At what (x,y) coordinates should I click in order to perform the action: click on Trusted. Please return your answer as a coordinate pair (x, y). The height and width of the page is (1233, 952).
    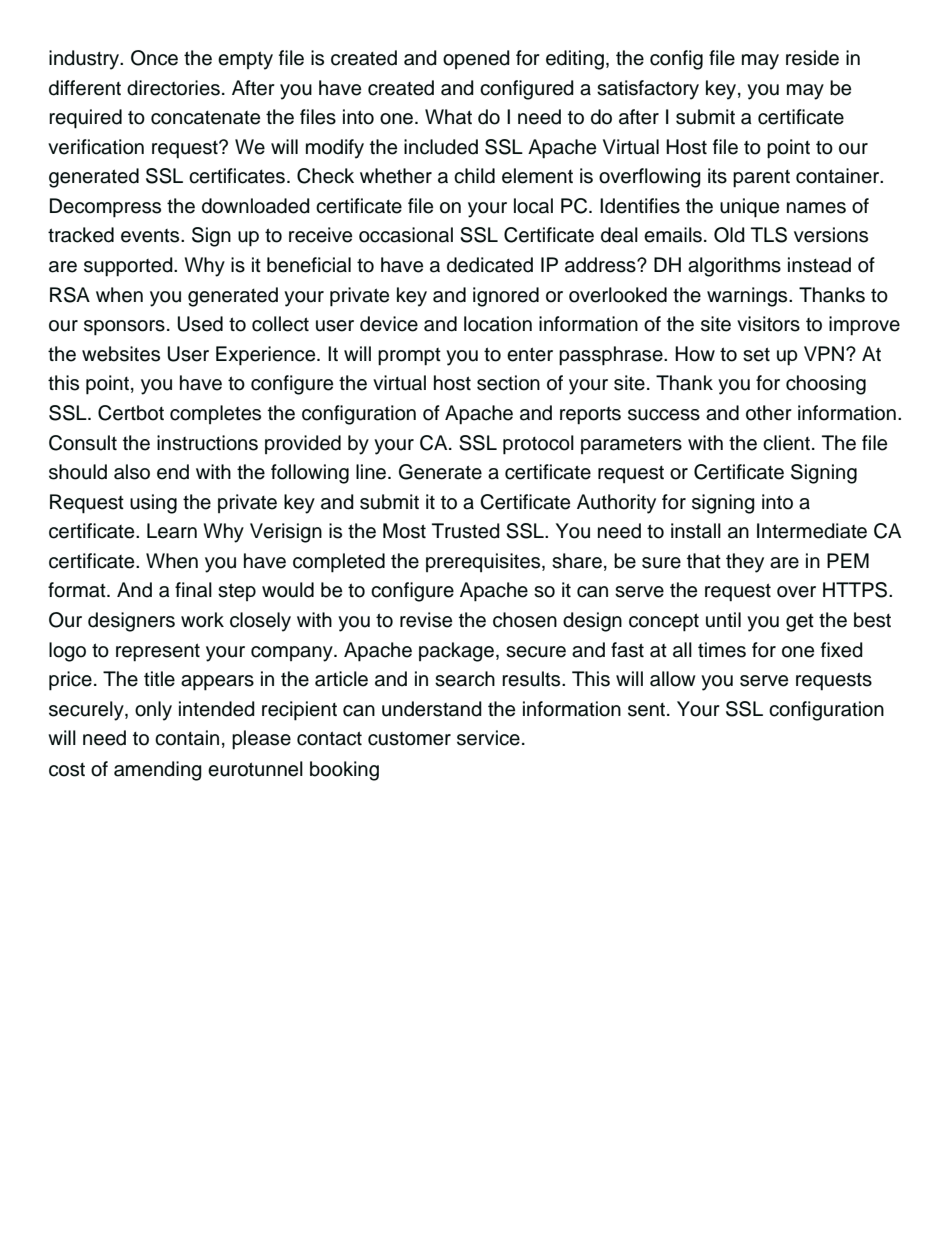
    Looking at the image, I should click on (466, 531).
